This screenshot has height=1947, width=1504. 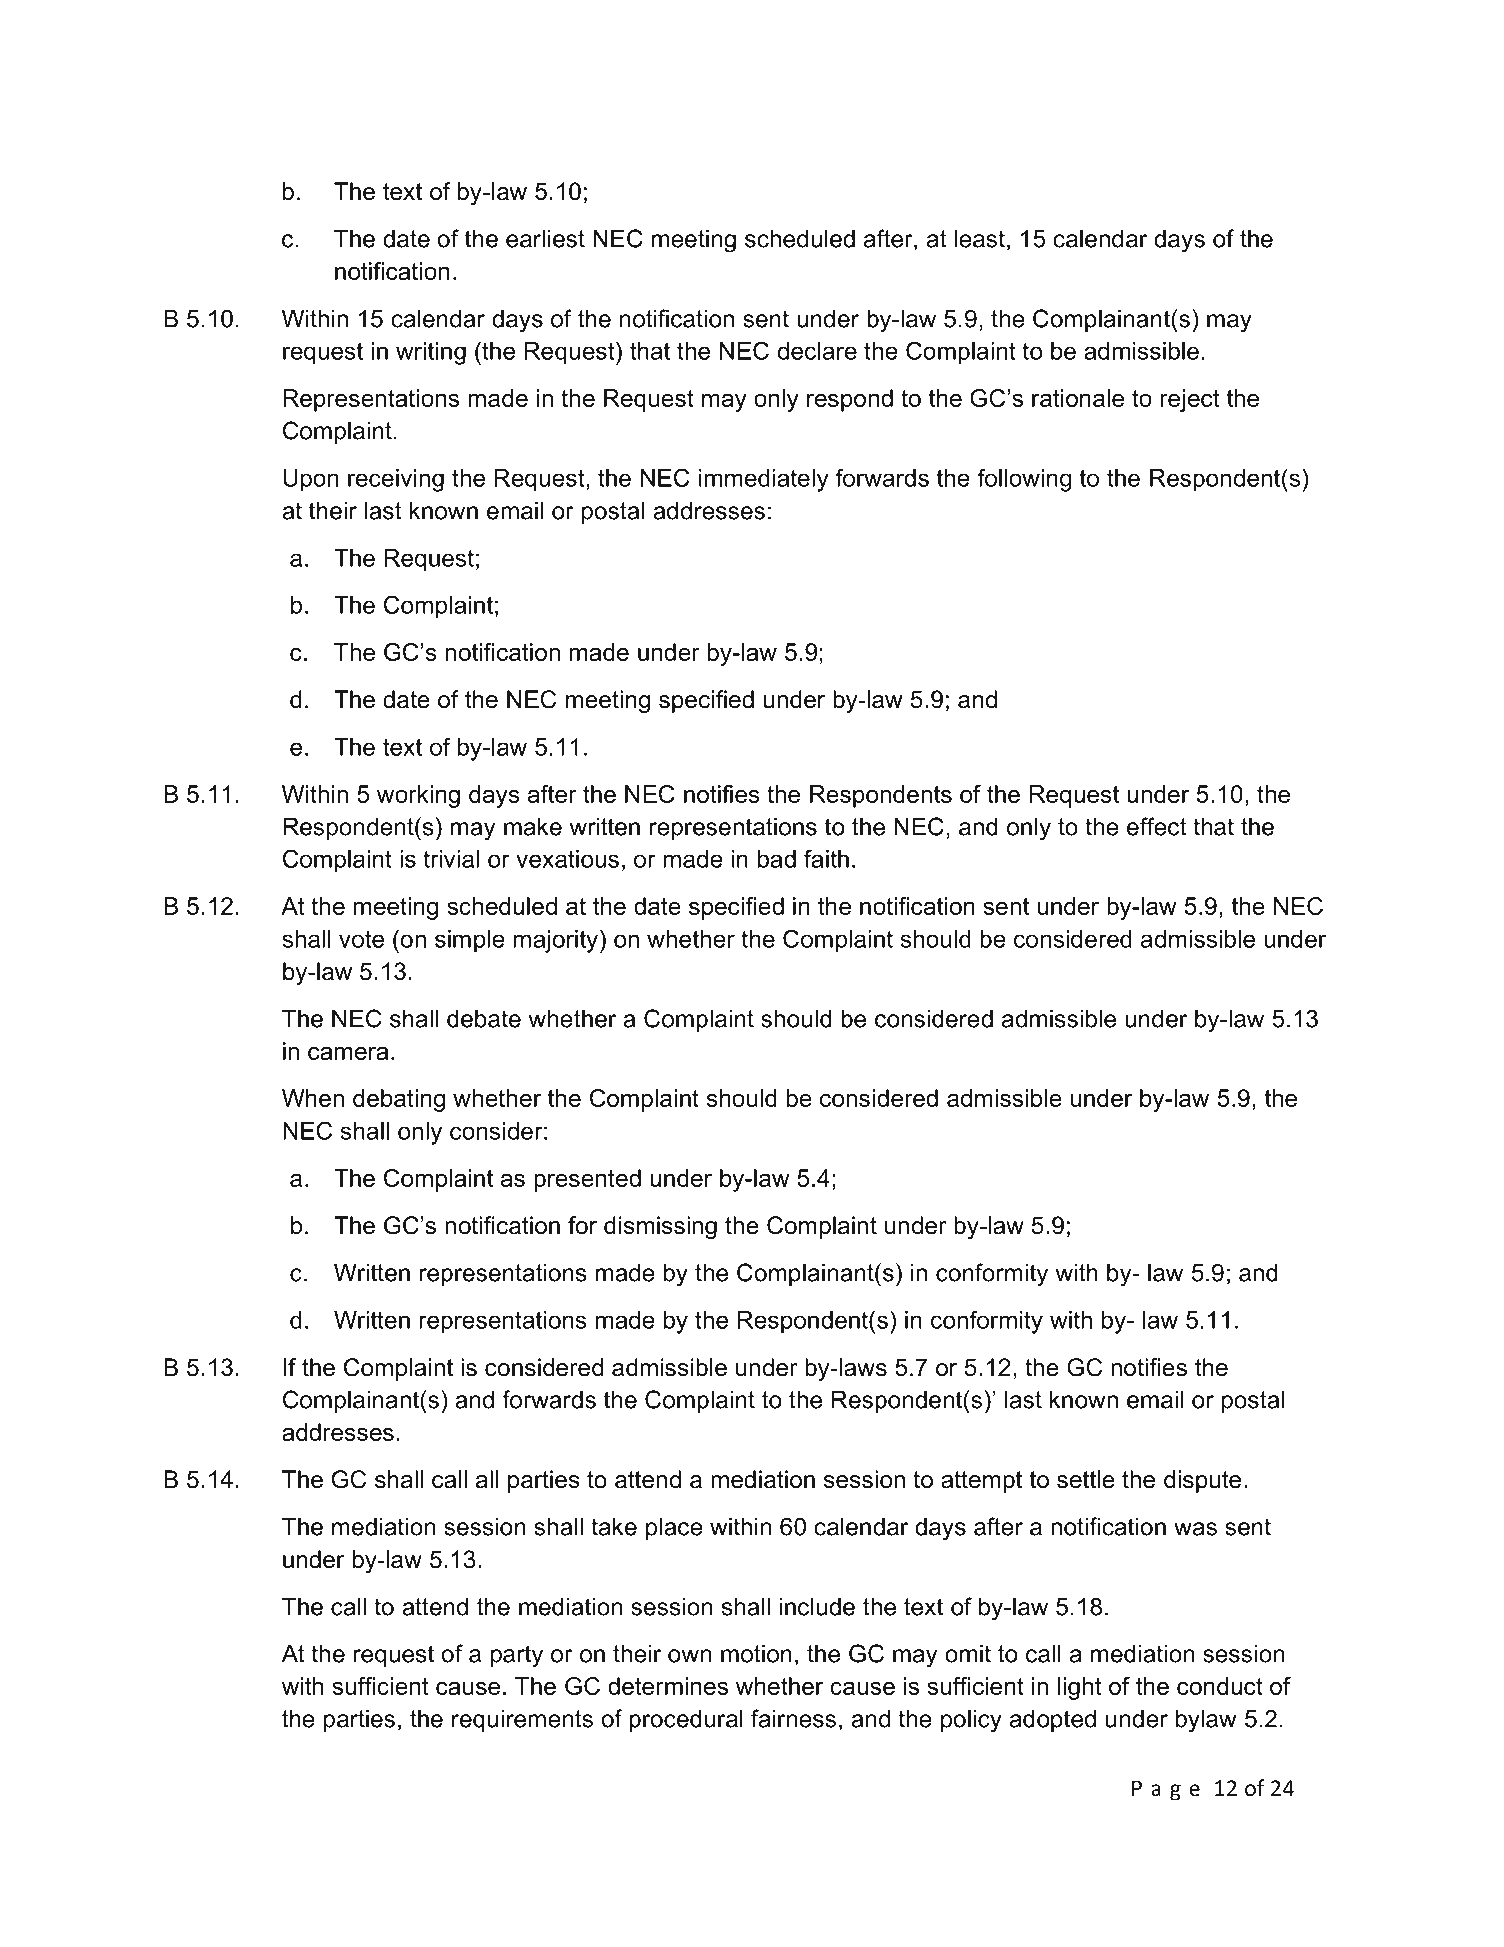 What do you see at coordinates (817, 351) in the screenshot?
I see `declare` at bounding box center [817, 351].
